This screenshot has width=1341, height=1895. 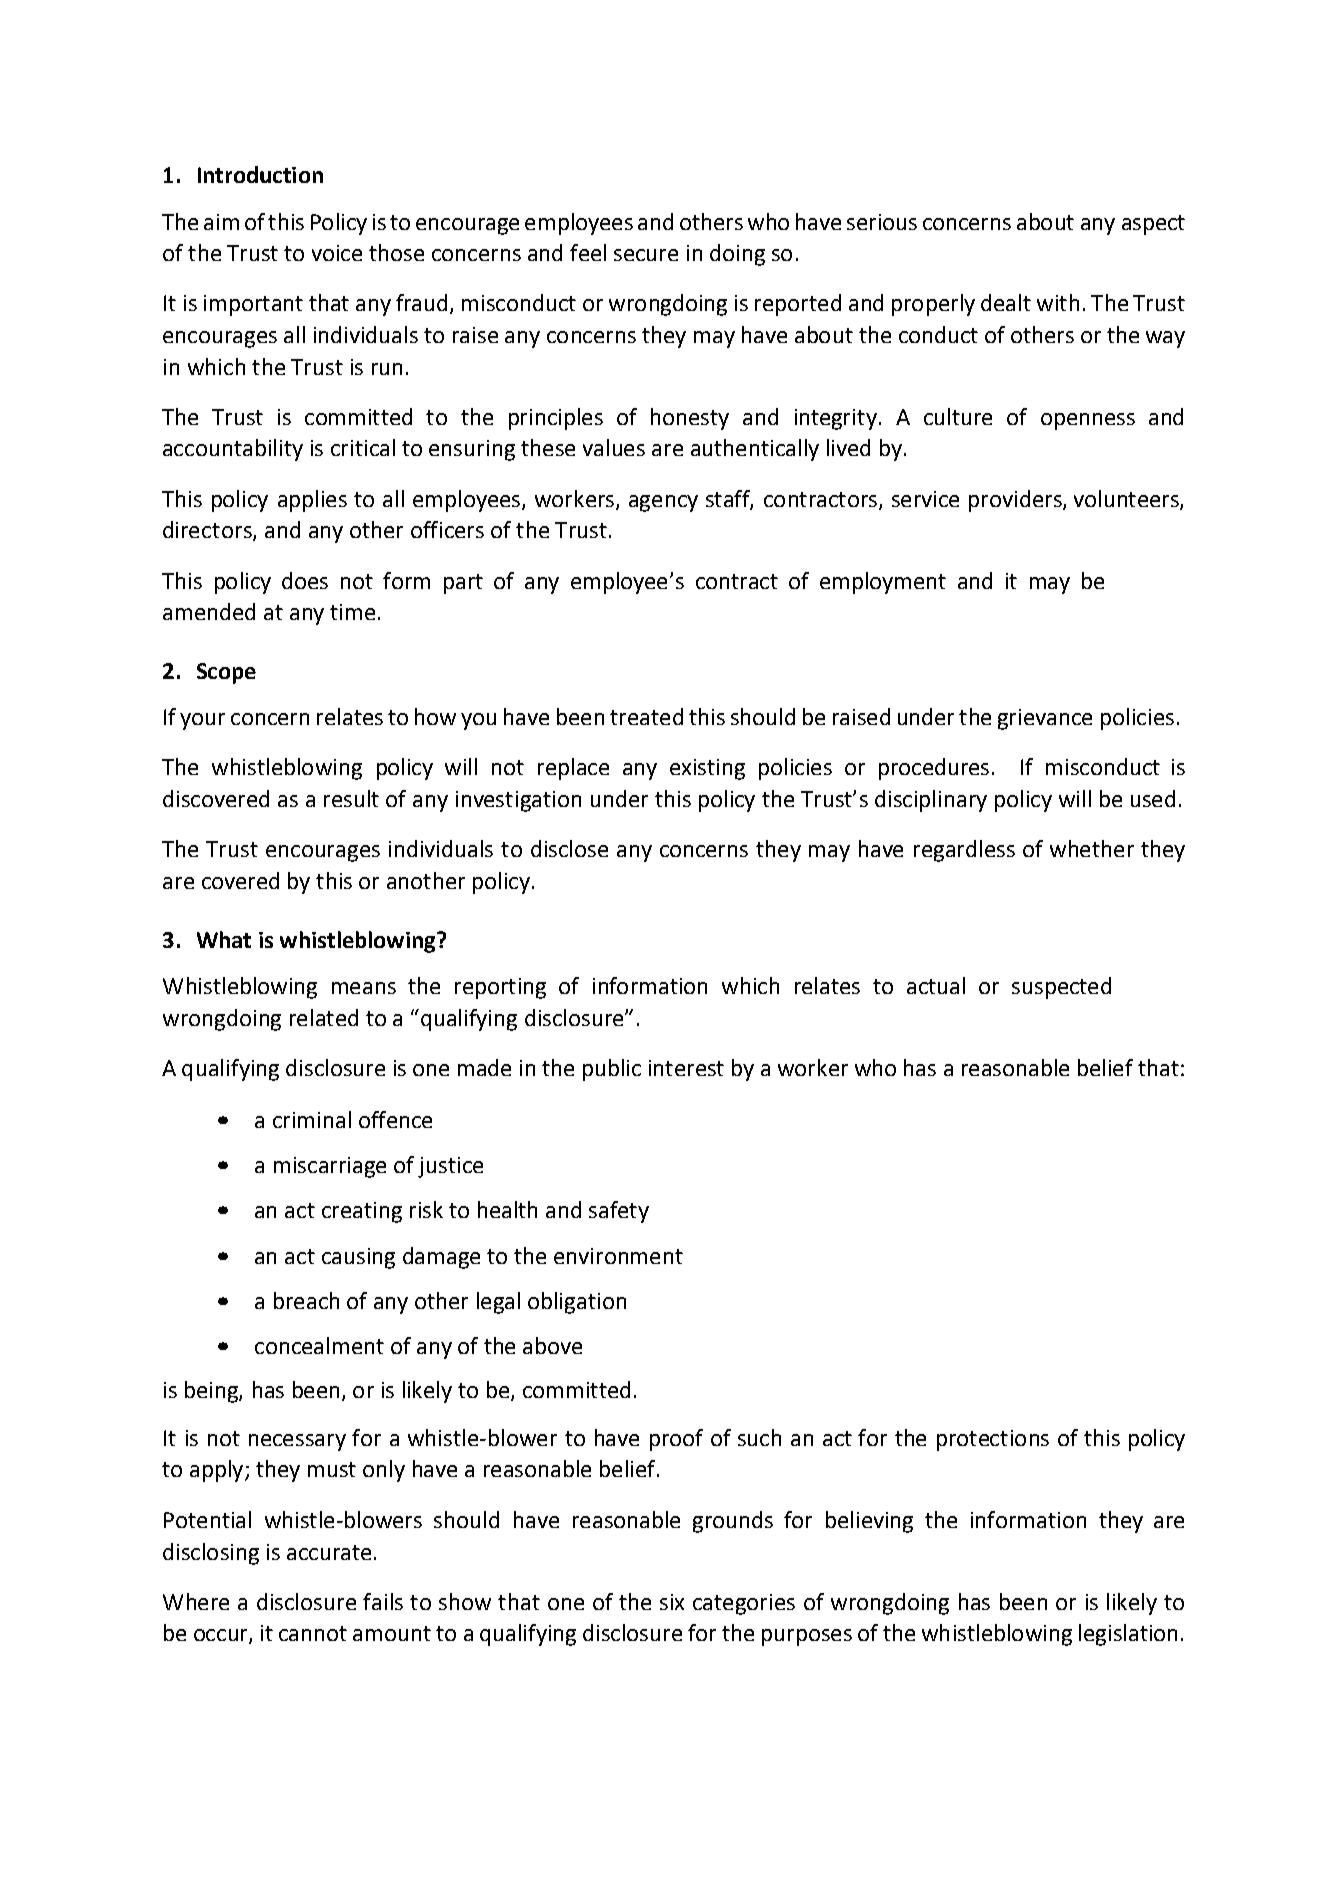 What do you see at coordinates (313, 1633) in the screenshot?
I see `cannot` at bounding box center [313, 1633].
